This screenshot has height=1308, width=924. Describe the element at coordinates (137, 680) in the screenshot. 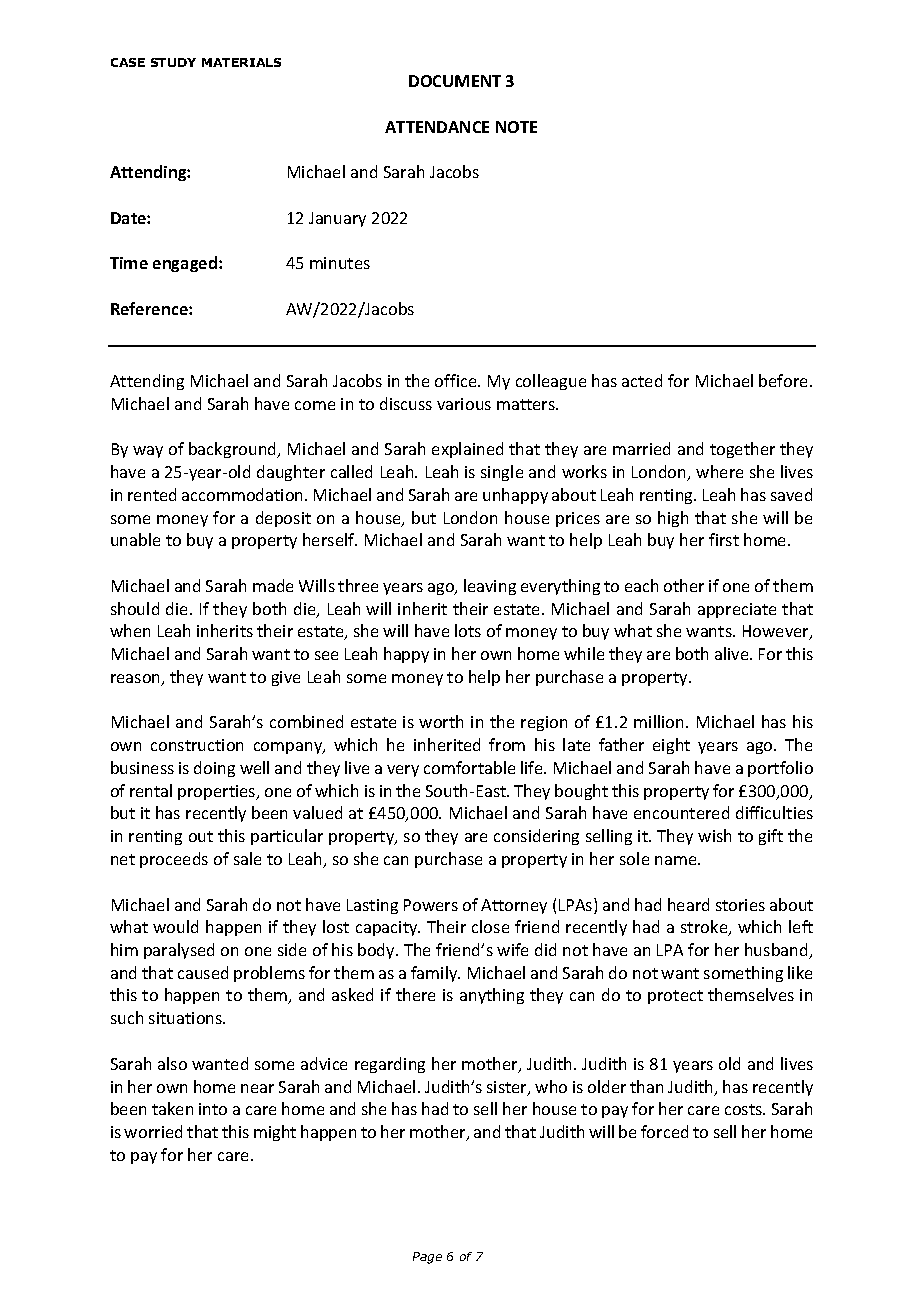

I see `reason` at that location.
